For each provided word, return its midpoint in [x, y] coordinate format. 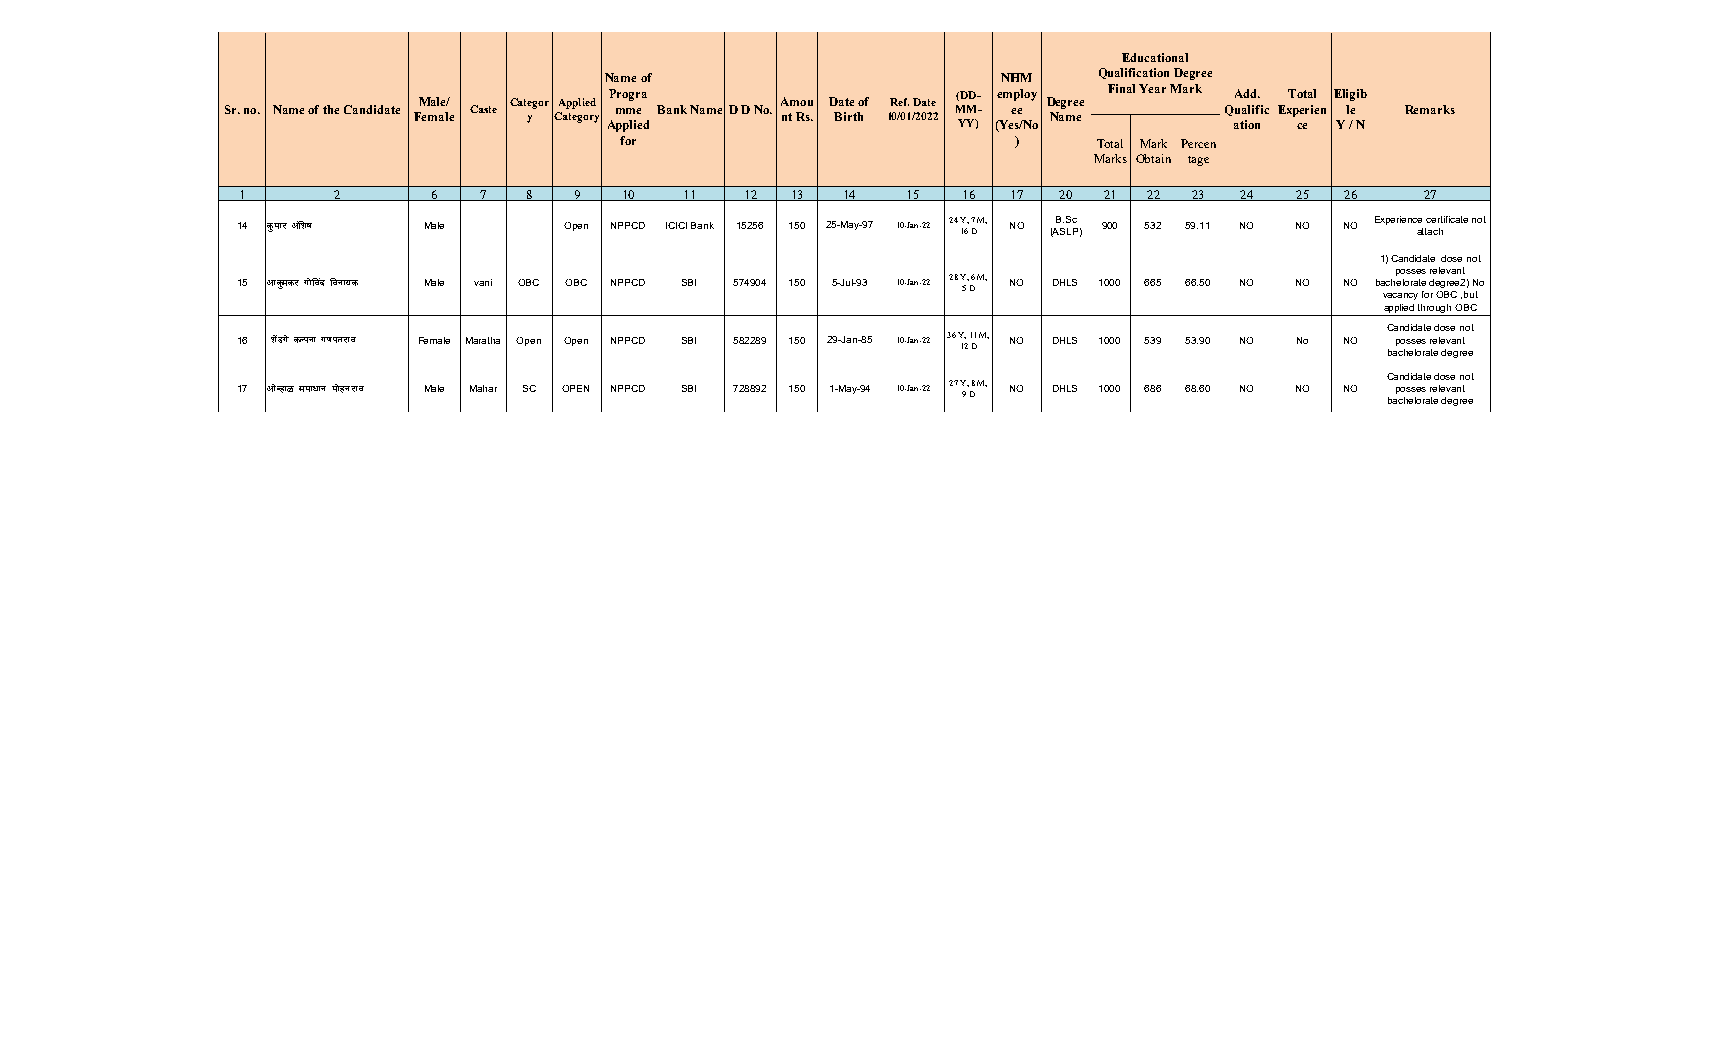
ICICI [676, 225]
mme [628, 111]
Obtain [1153, 158]
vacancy [1400, 296]
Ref [899, 102]
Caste [483, 109]
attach [1430, 231]
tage [1198, 161]
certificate [1447, 219]
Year [1152, 88]
